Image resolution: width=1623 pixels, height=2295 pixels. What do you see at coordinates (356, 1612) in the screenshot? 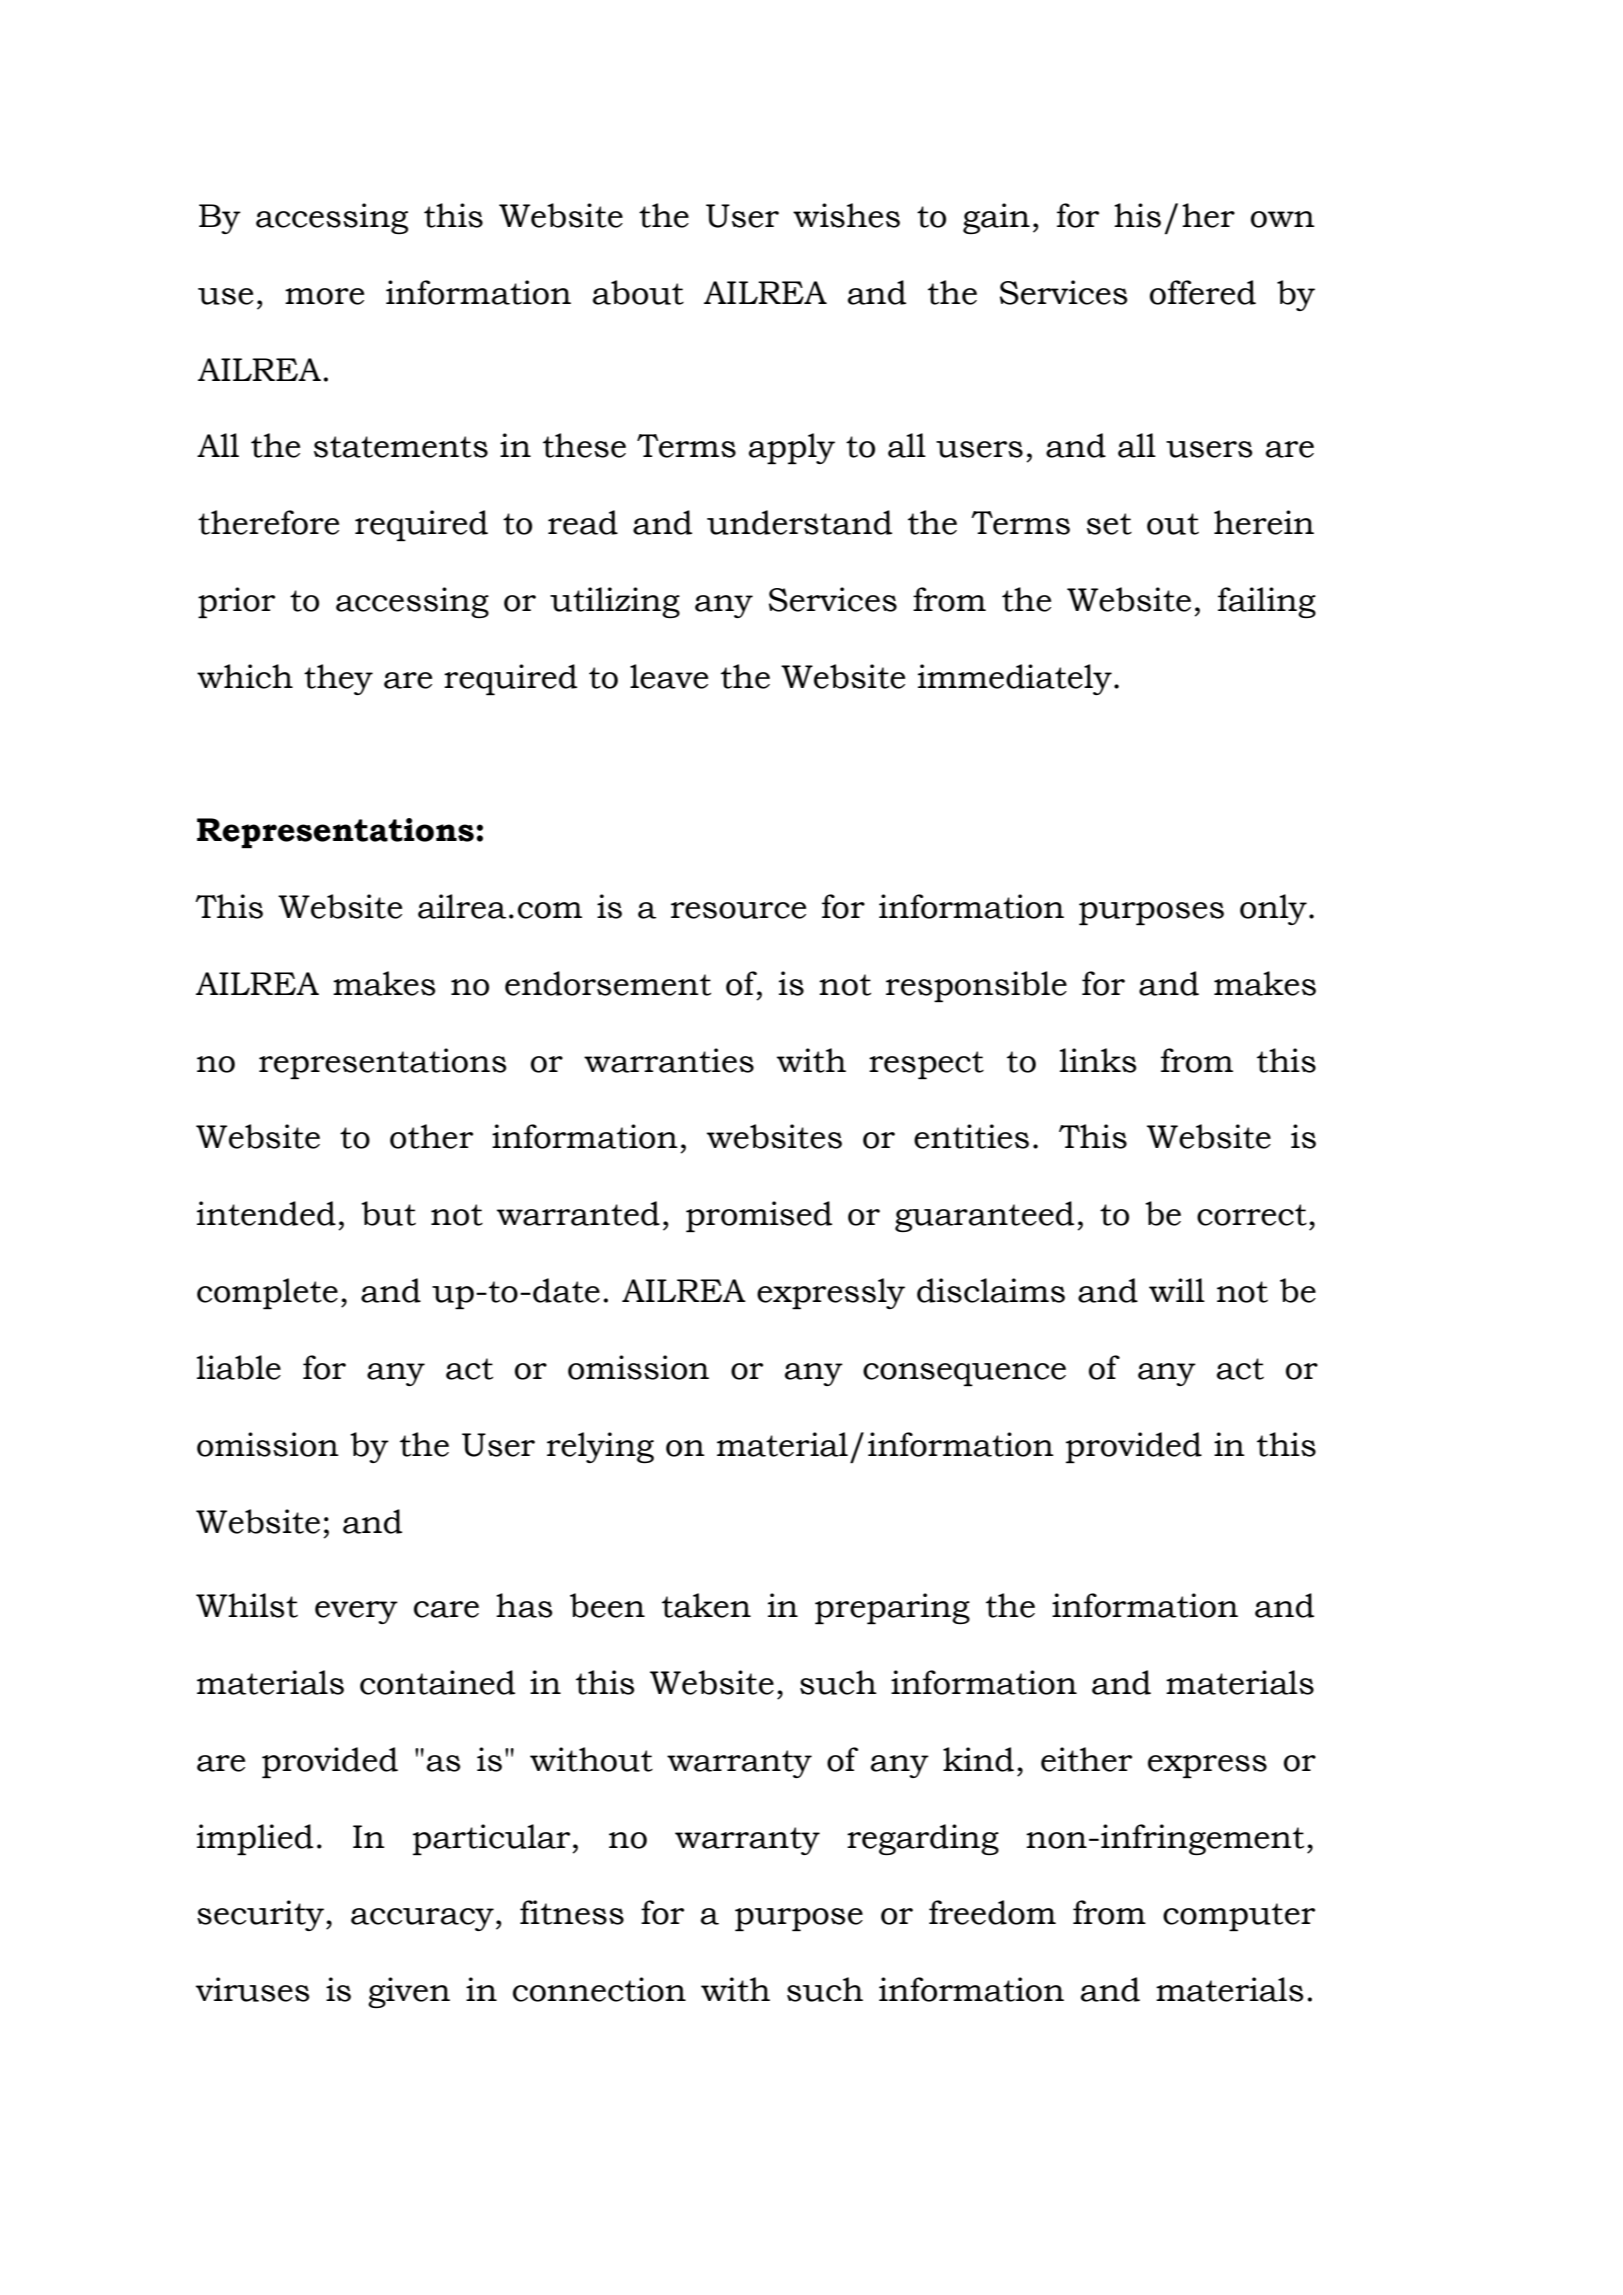
I see `every` at bounding box center [356, 1612].
